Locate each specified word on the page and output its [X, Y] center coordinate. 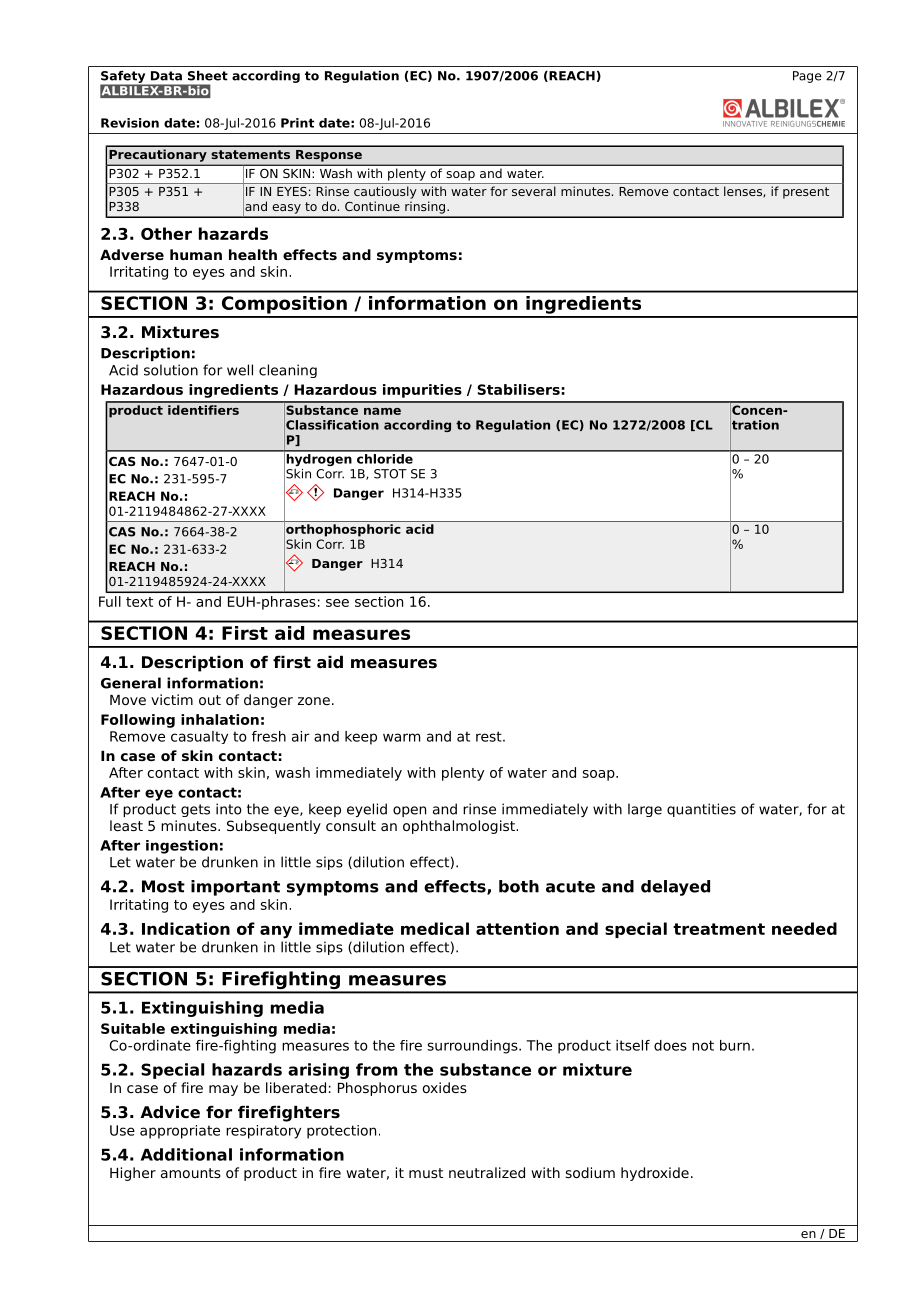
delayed [675, 888]
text [139, 602]
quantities [701, 810]
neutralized [487, 1172]
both [519, 886]
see [337, 603]
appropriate [180, 1132]
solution [171, 370]
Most [163, 886]
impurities [422, 391]
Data [166, 76]
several [534, 191]
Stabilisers [518, 389]
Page [807, 77]
